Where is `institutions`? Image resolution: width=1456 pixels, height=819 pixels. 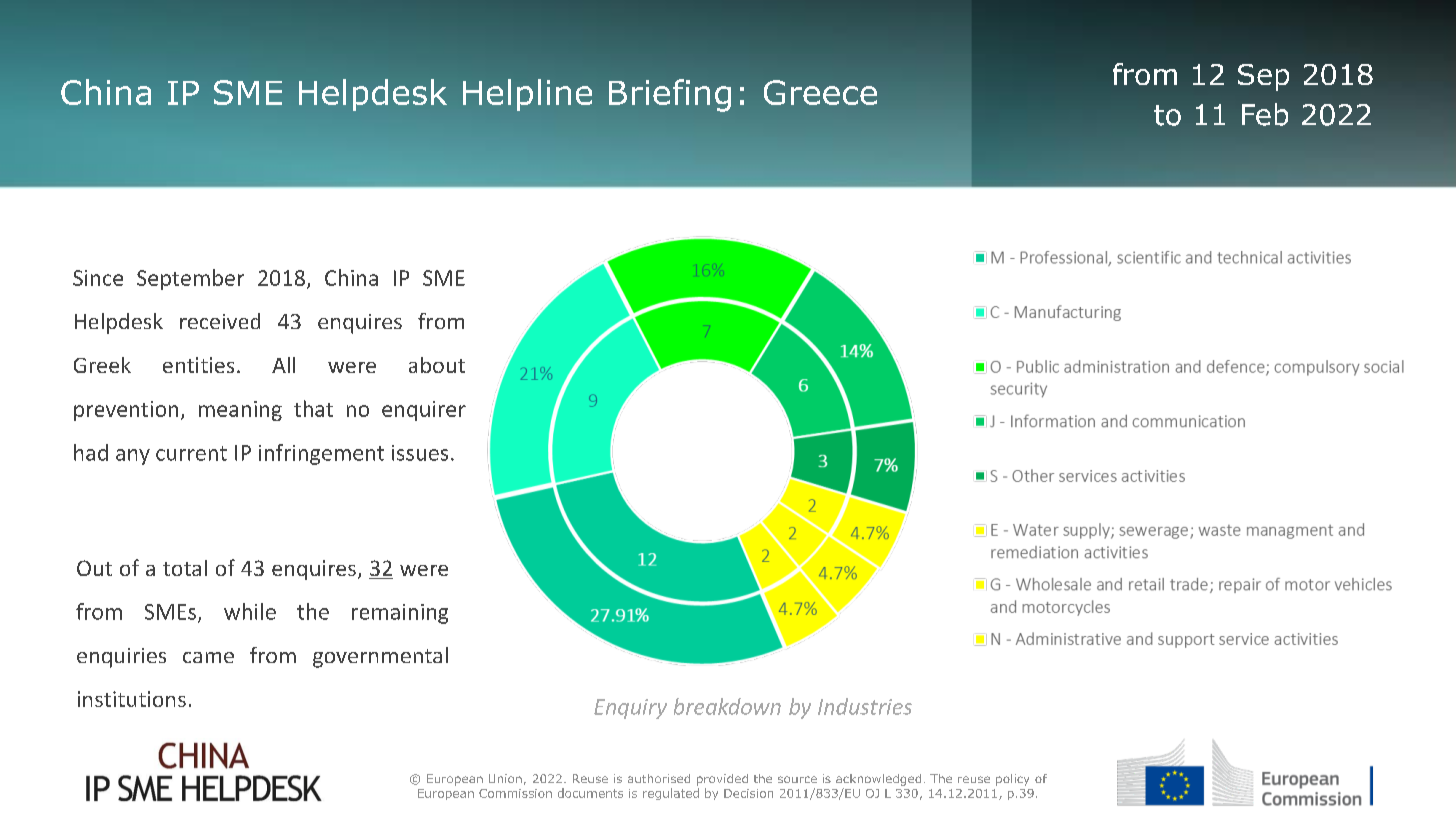 institutions is located at coordinates (132, 699).
